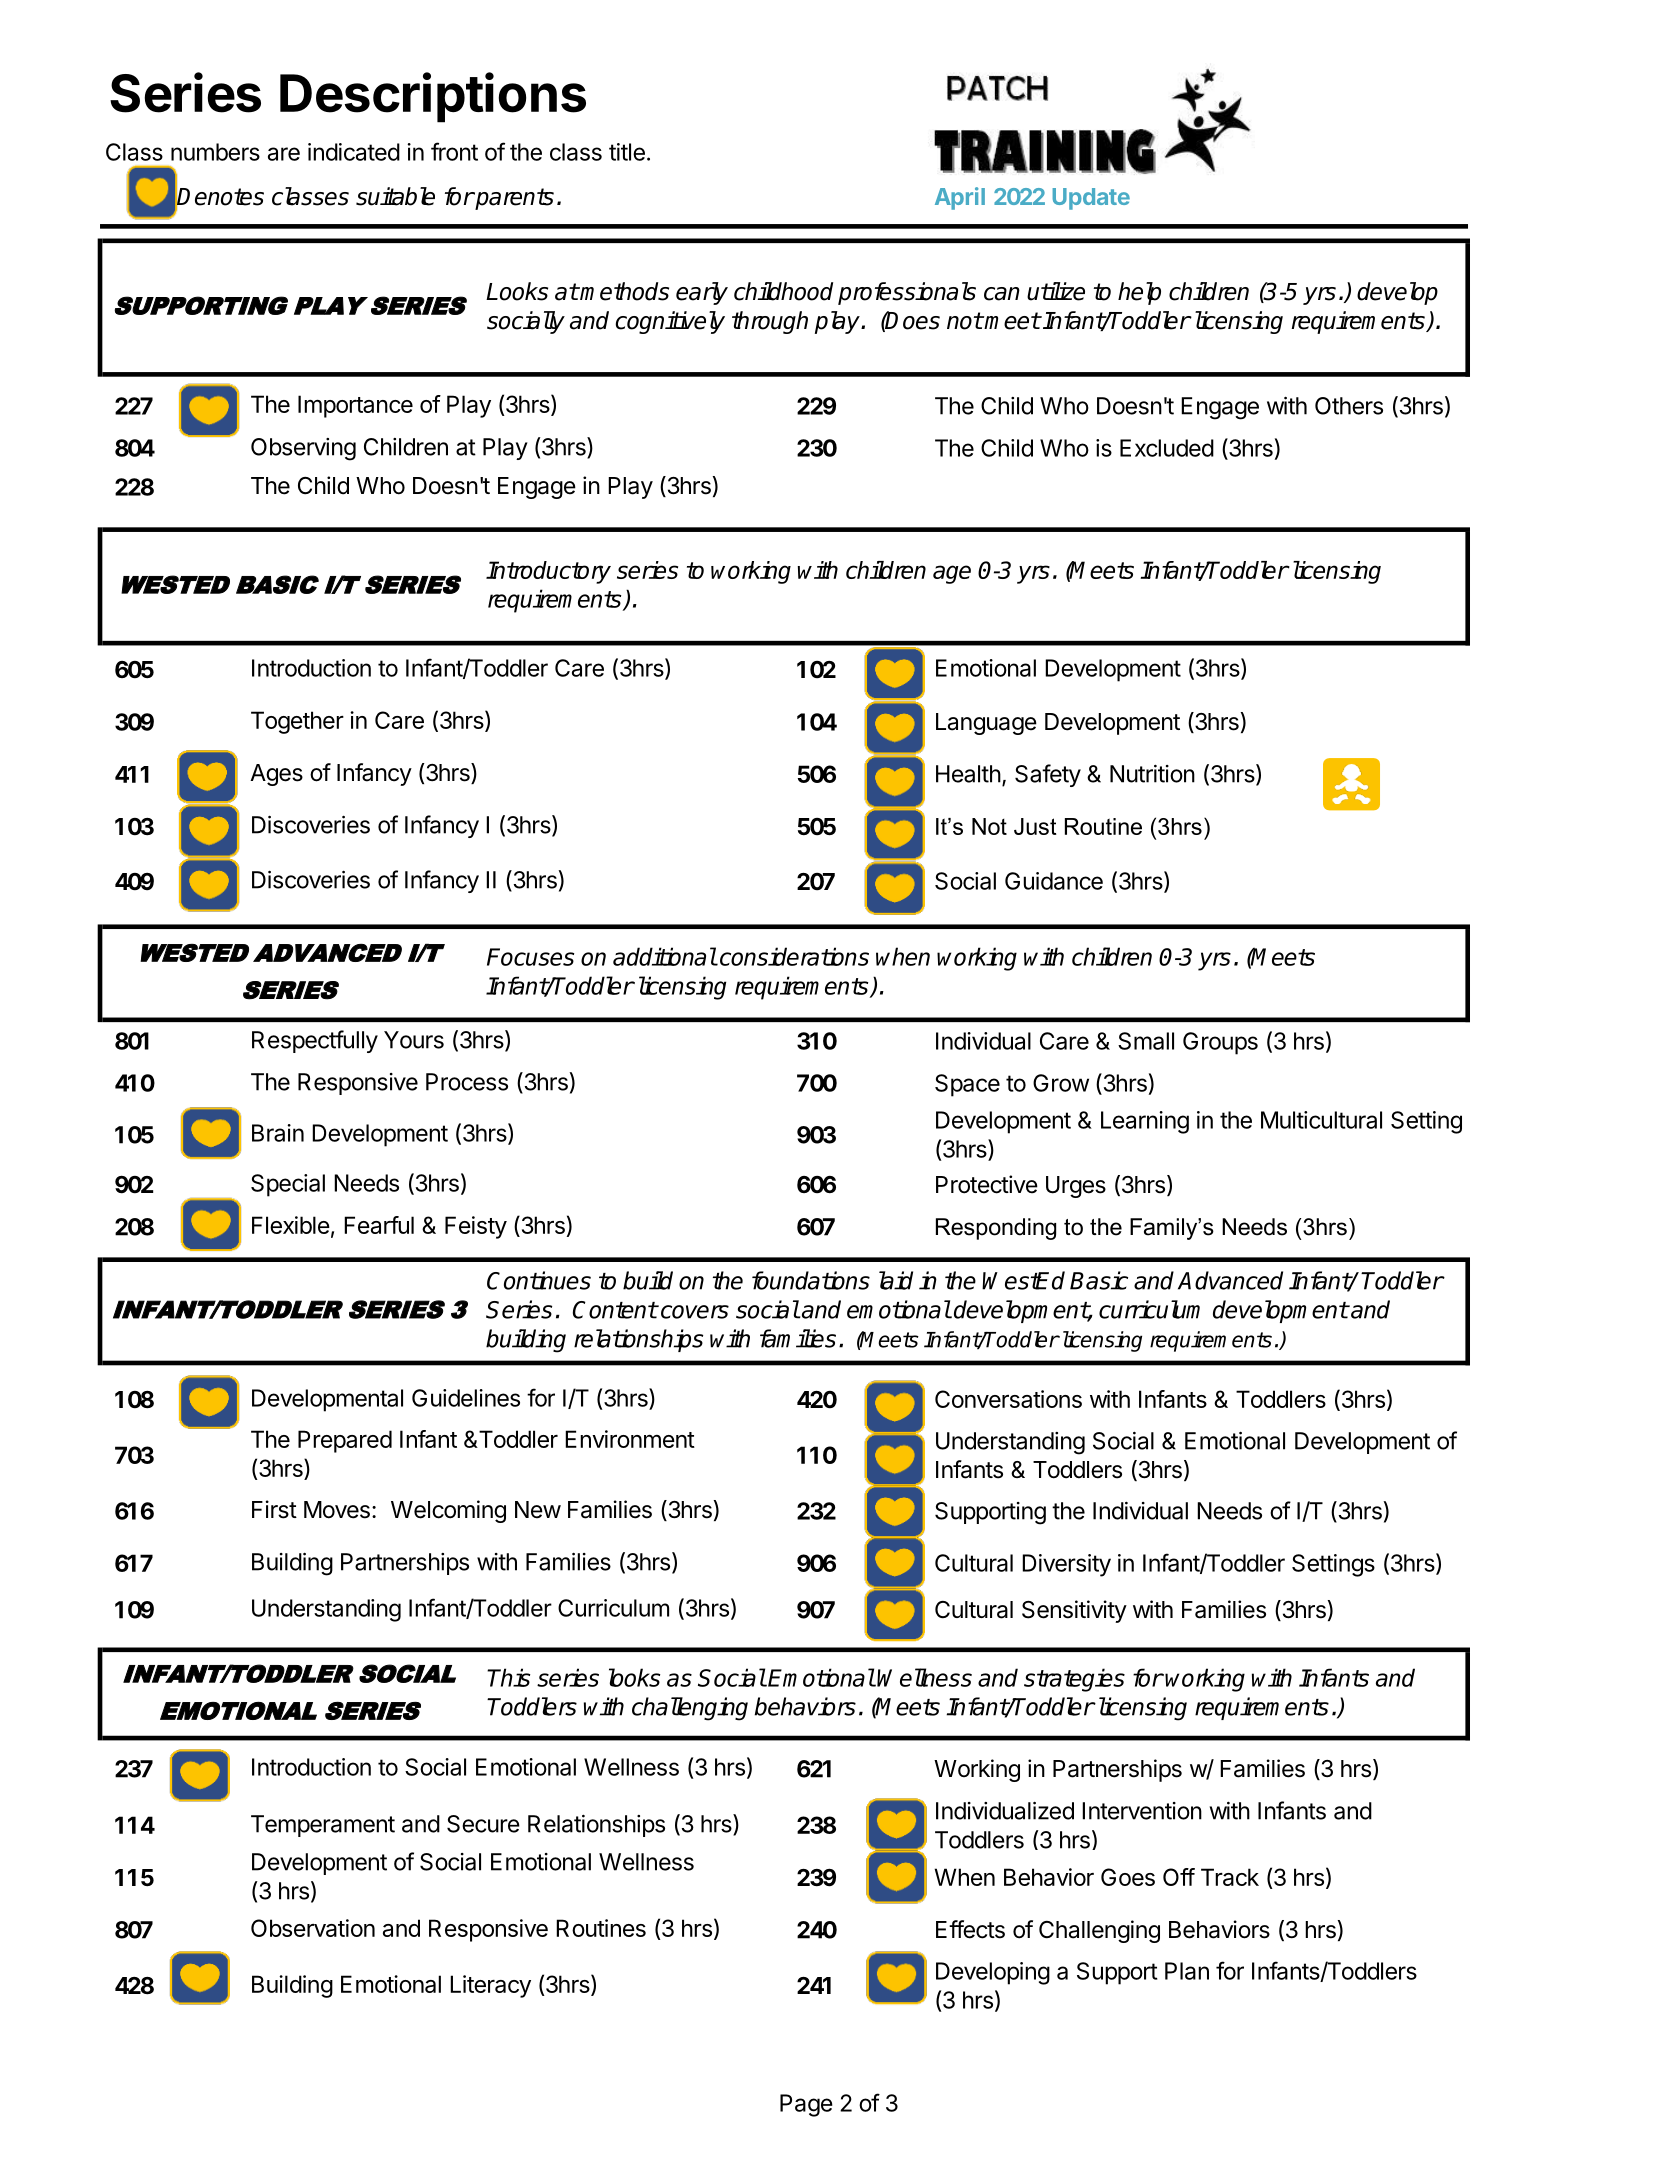 This document has width=1678, height=2171. Describe the element at coordinates (1091, 199) in the document. I see `Update` at that location.
